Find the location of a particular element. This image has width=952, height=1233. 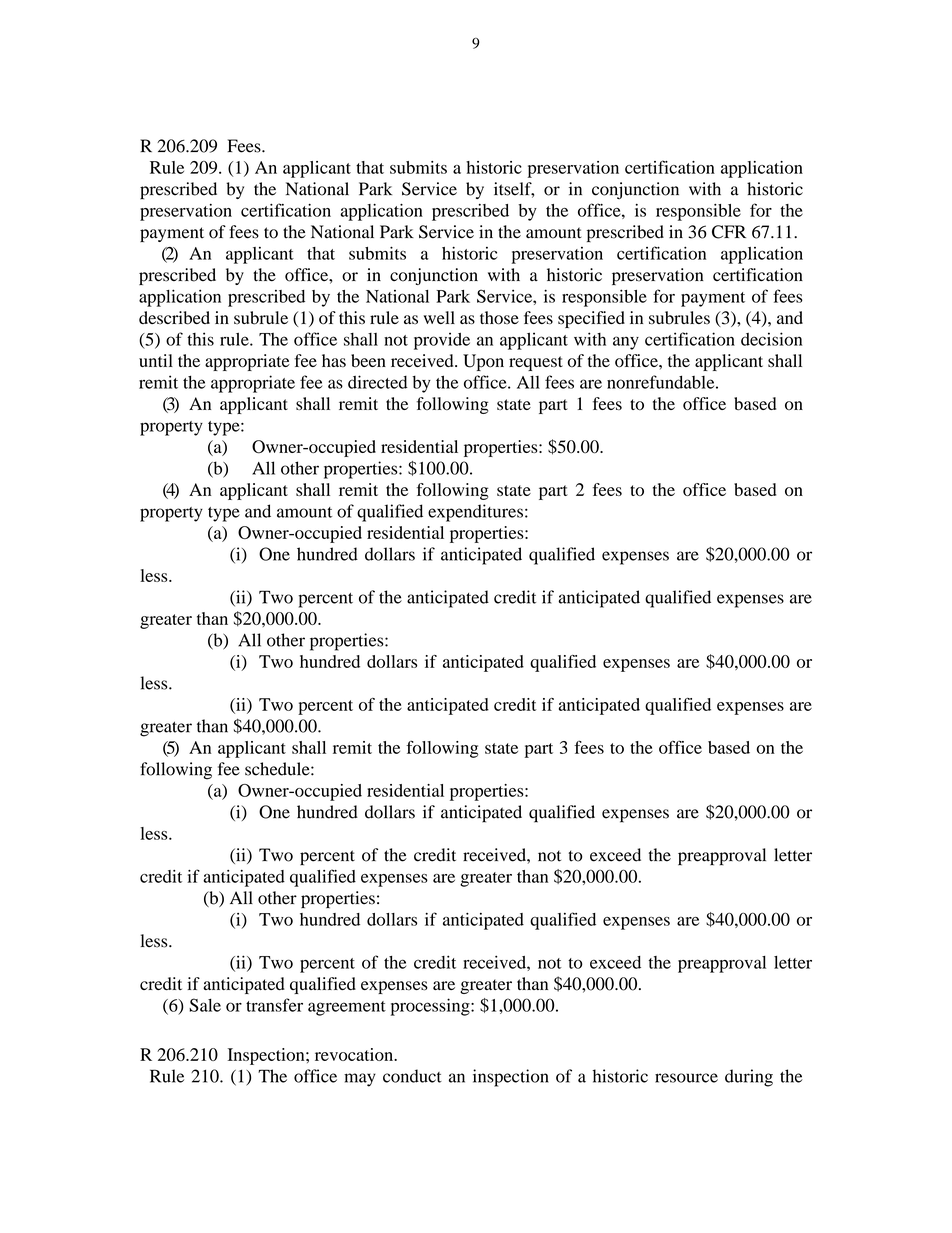

conduct is located at coordinates (412, 1076).
